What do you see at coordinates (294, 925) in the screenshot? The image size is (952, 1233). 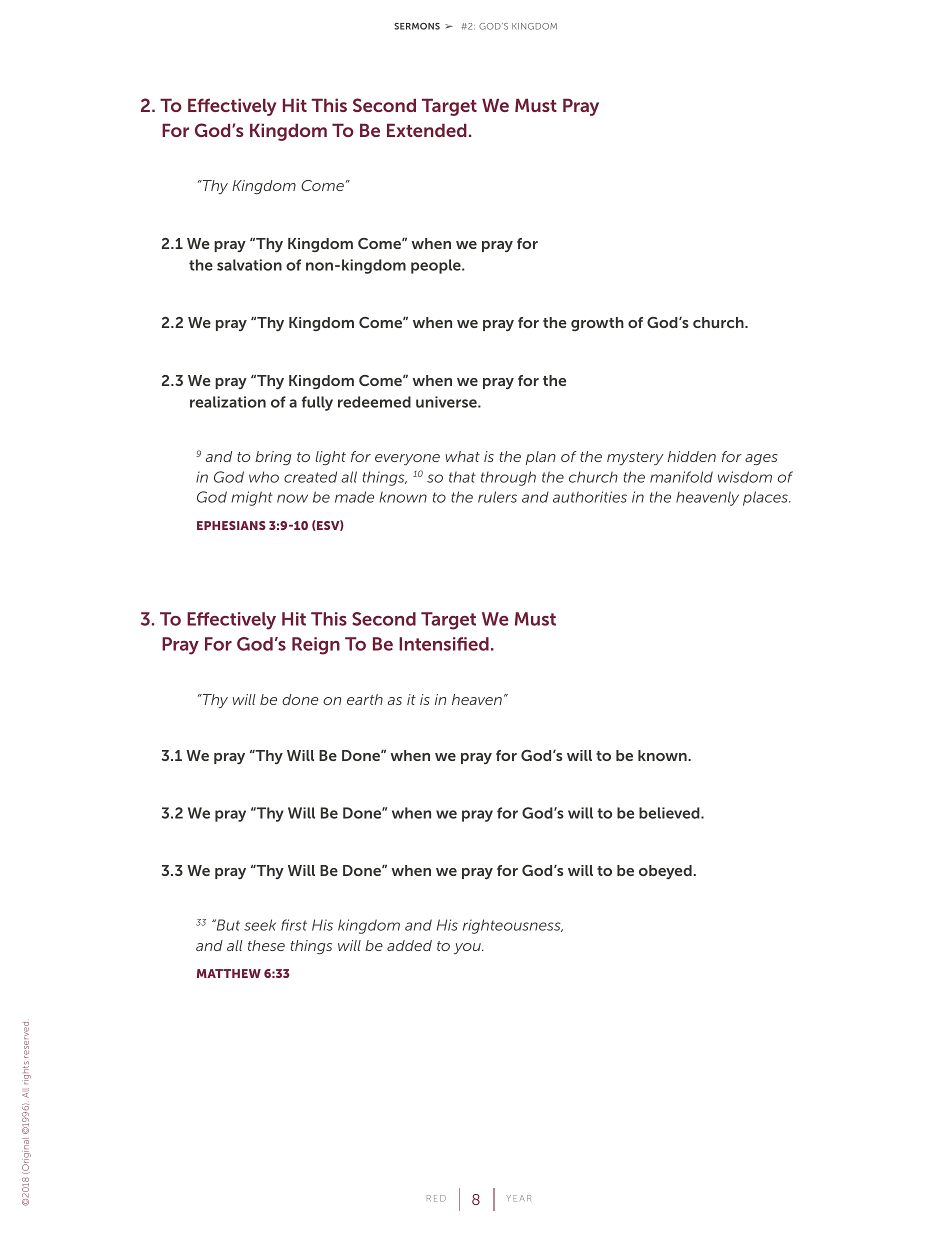 I see `first` at bounding box center [294, 925].
